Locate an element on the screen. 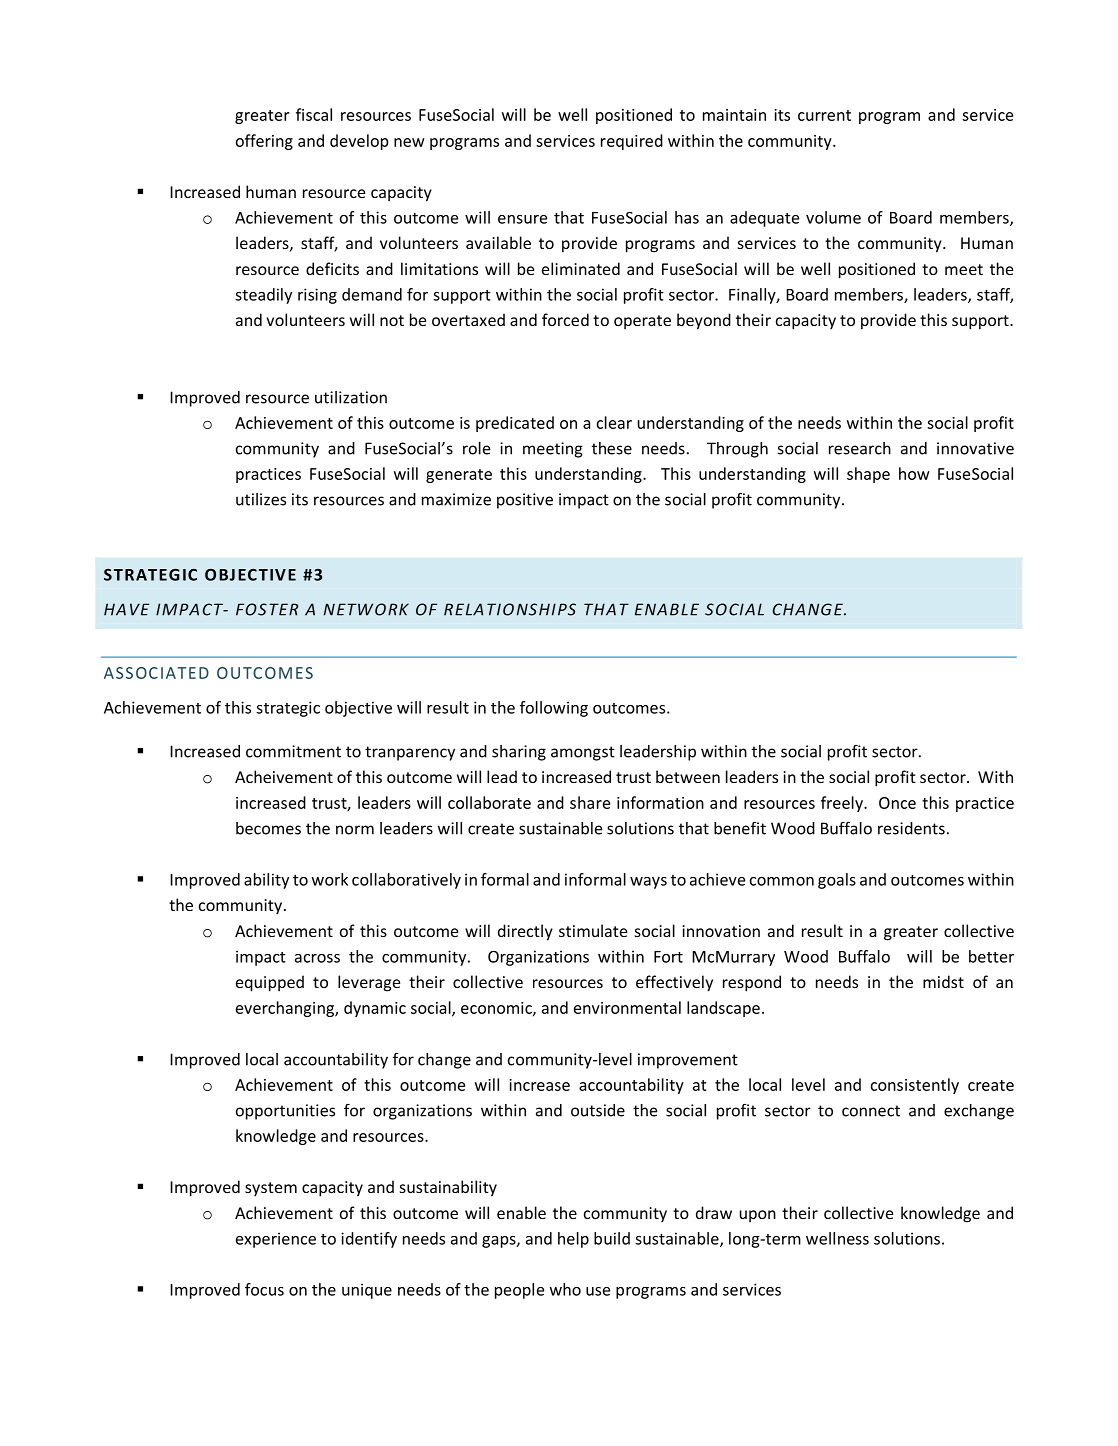 The height and width of the screenshot is (1446, 1118). following is located at coordinates (554, 709).
